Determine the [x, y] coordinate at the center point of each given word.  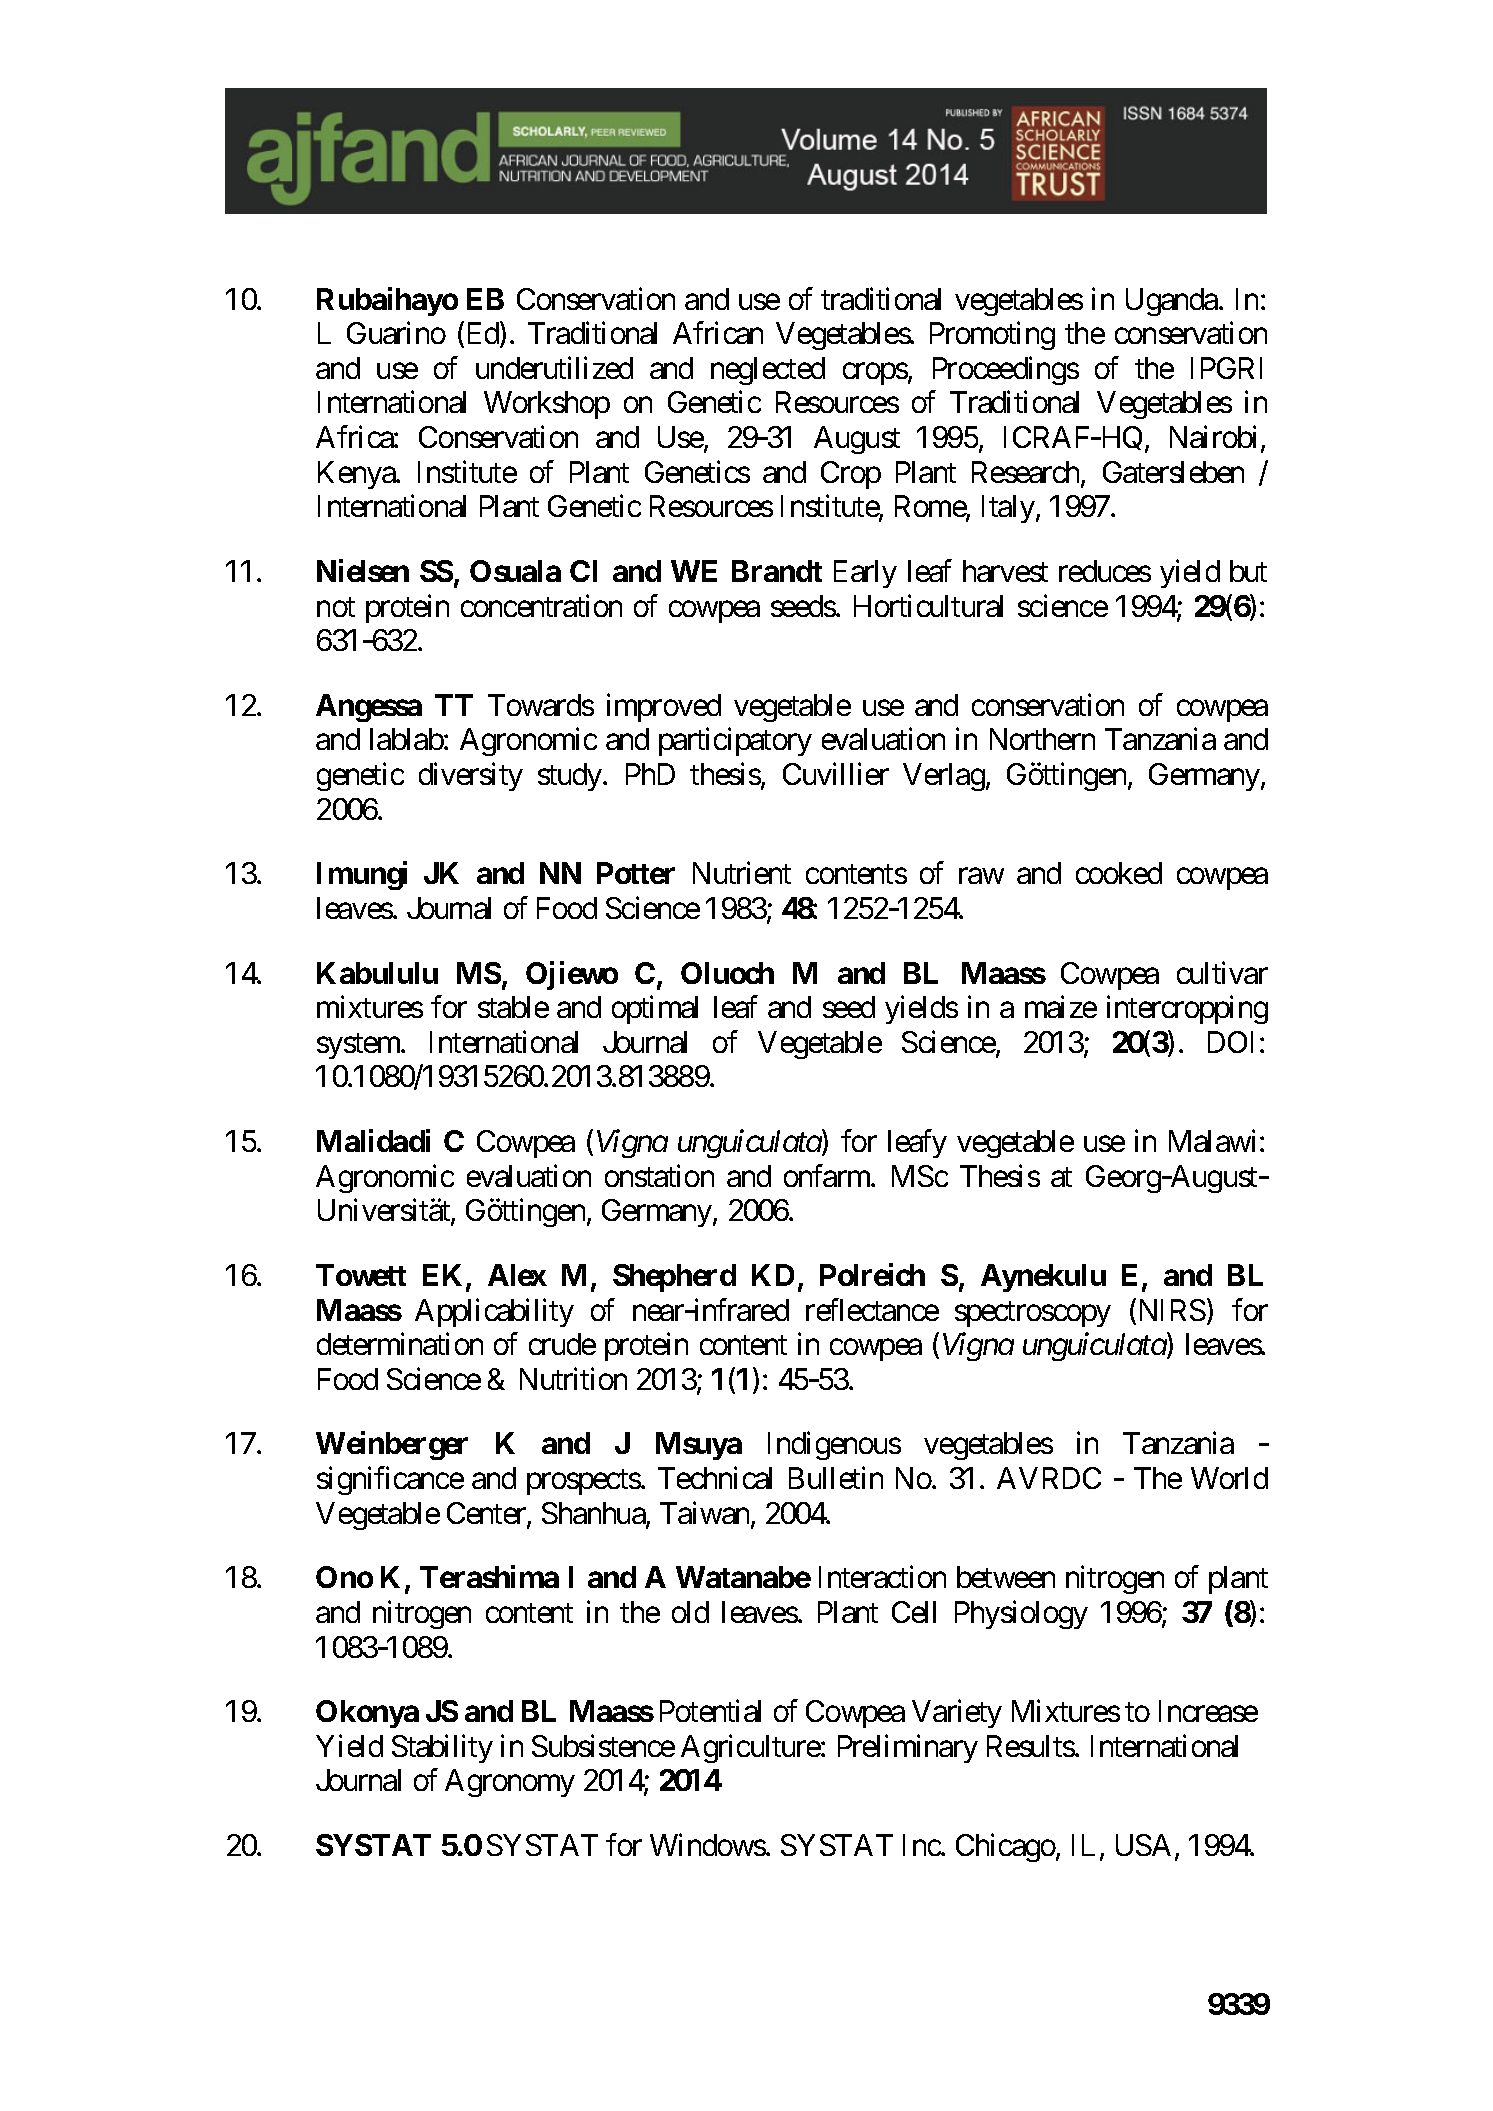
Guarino [396, 333]
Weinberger [392, 1446]
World [1229, 1478]
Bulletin [836, 1478]
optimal [655, 1010]
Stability [442, 1748]
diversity [471, 777]
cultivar [1222, 972]
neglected [768, 371]
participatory [735, 742]
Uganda [1172, 302]
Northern [1042, 739]
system [359, 1046]
